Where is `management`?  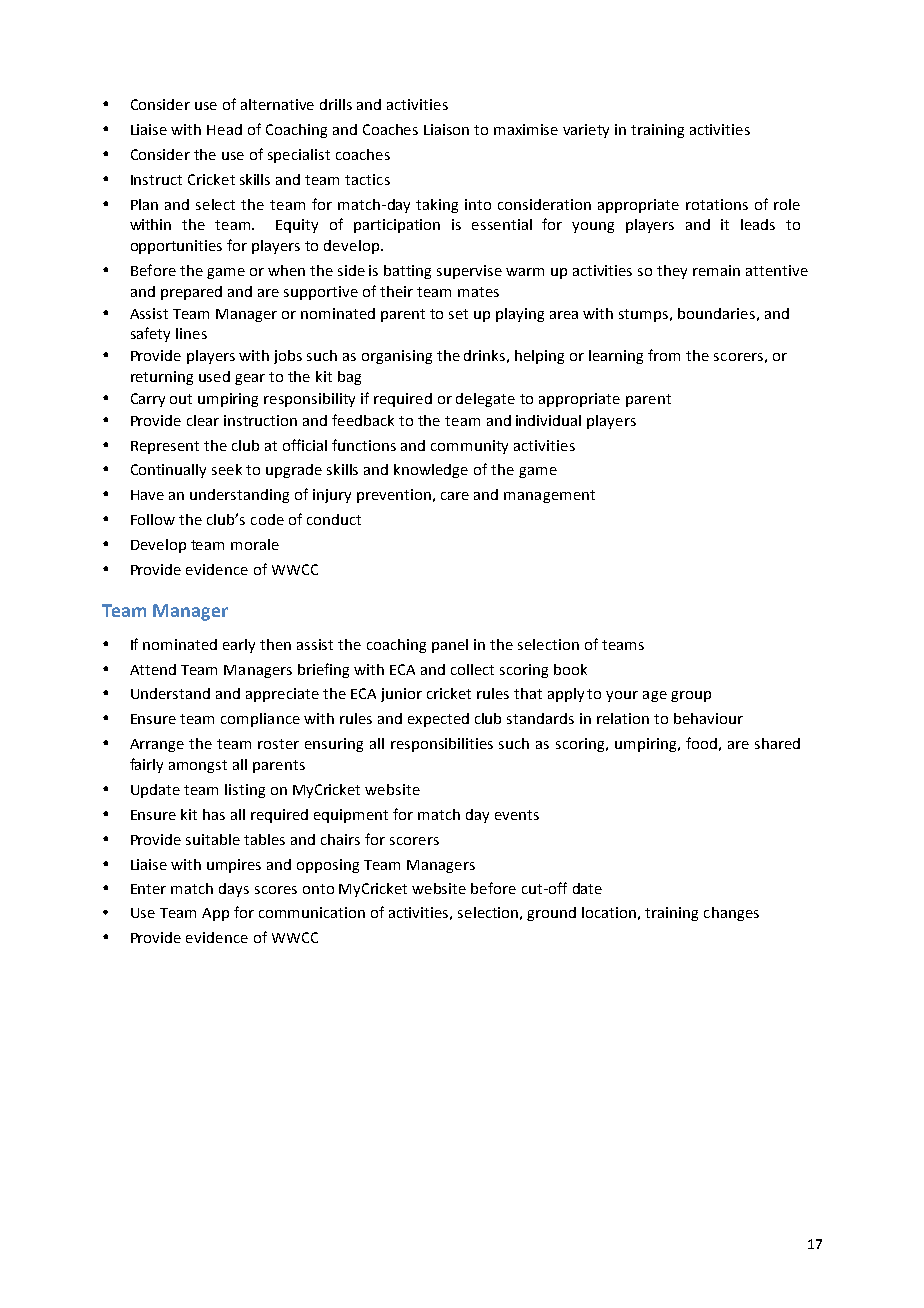 management is located at coordinates (549, 496).
